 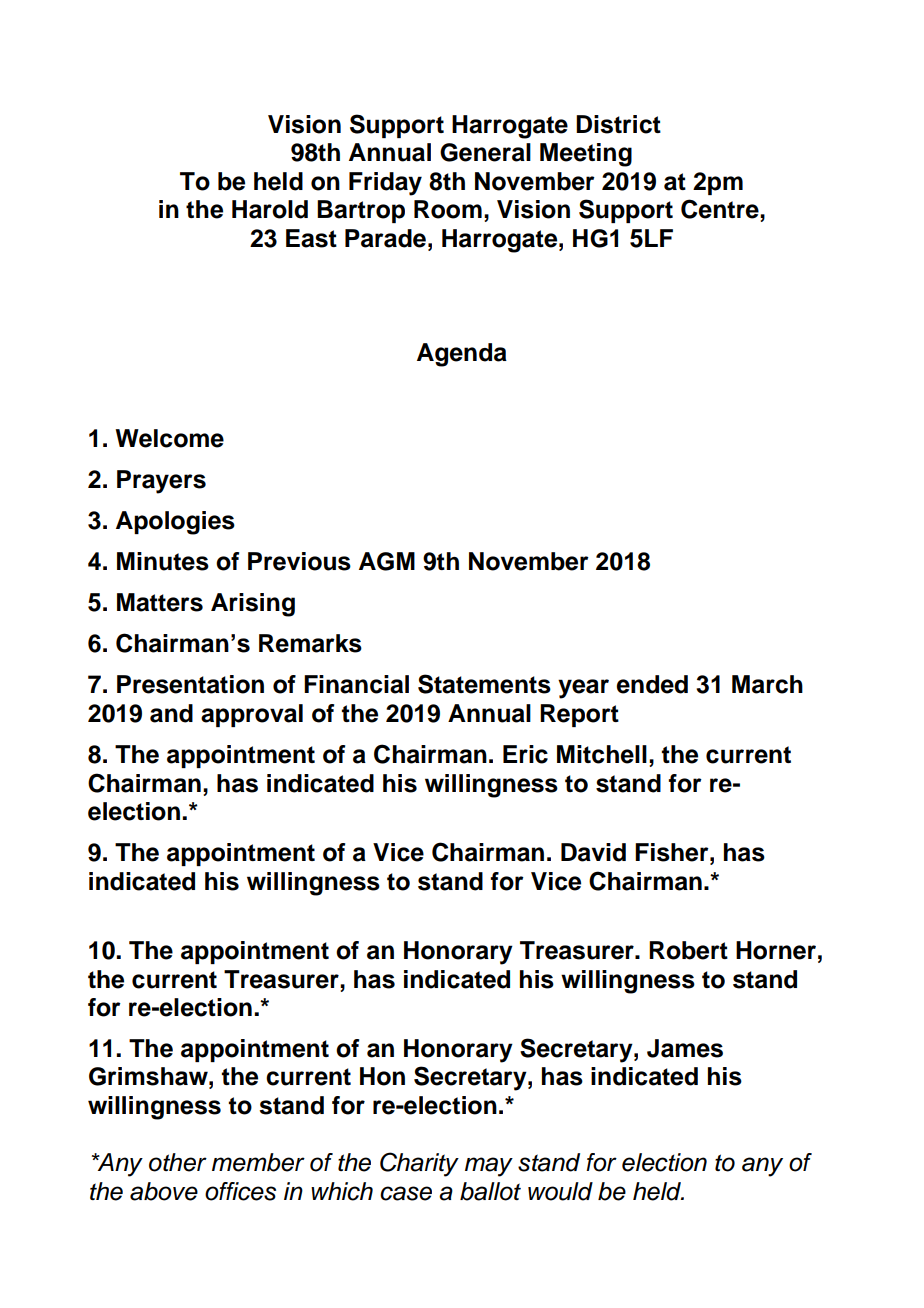 What do you see at coordinates (489, 1167) in the screenshot?
I see `may` at bounding box center [489, 1167].
